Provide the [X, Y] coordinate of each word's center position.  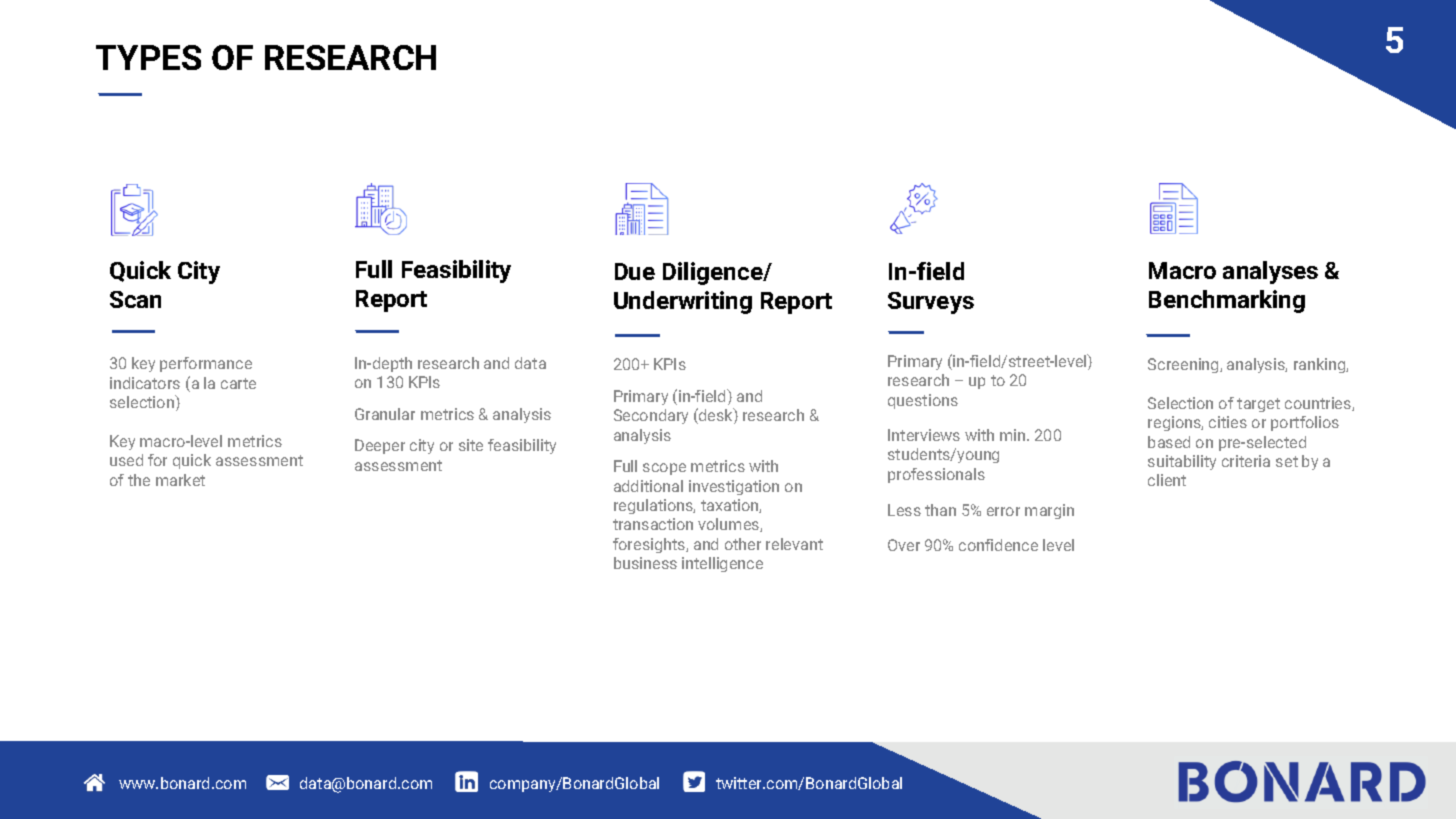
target [1258, 405]
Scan [135, 299]
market [180, 480]
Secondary [651, 416]
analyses [1270, 272]
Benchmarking [1227, 301]
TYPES [148, 57]
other [743, 544]
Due [635, 271]
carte [238, 383]
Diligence [714, 273]
